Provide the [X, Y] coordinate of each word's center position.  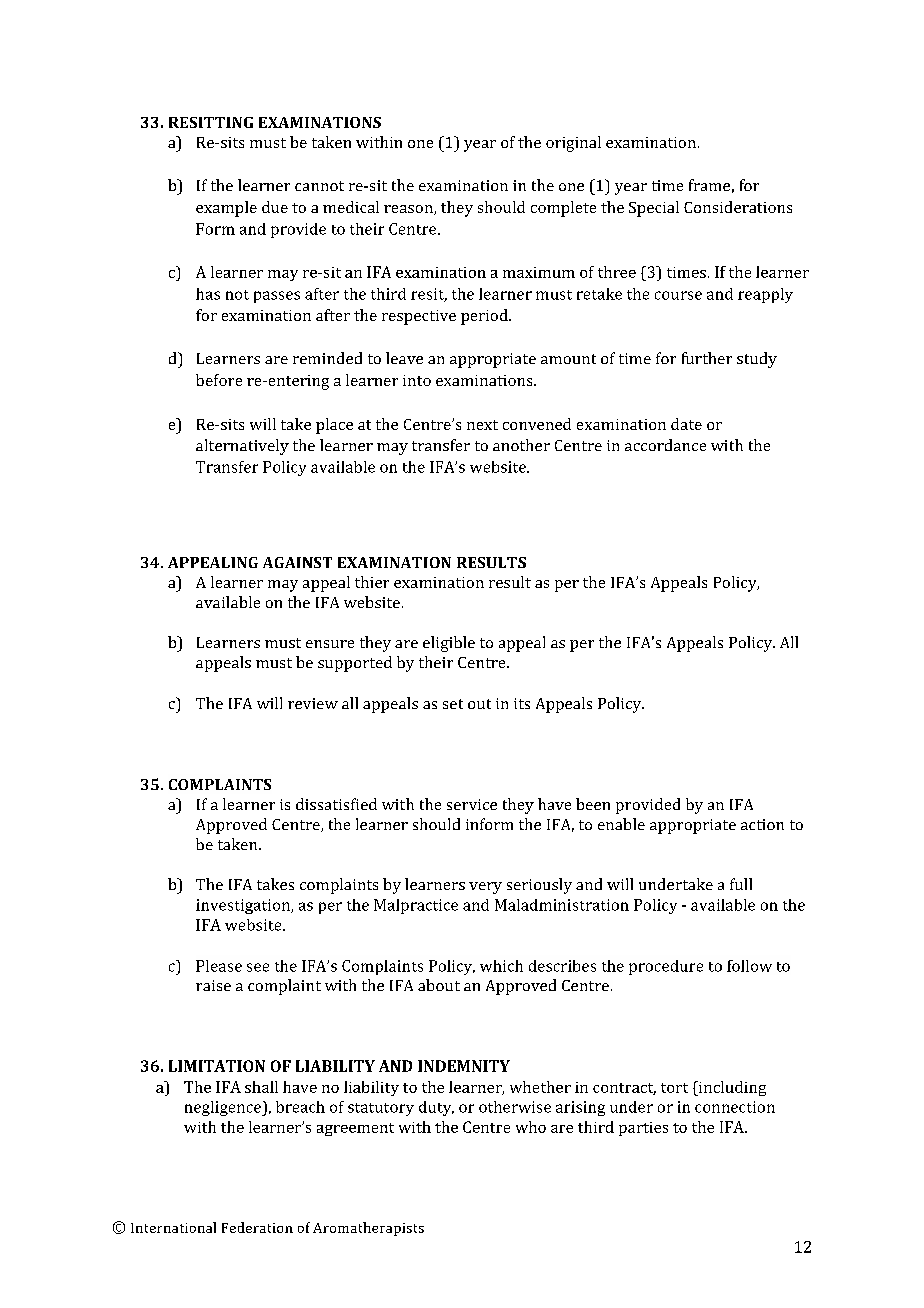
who [531, 1127]
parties [643, 1129]
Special [654, 209]
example [226, 209]
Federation [257, 1227]
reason [409, 210]
